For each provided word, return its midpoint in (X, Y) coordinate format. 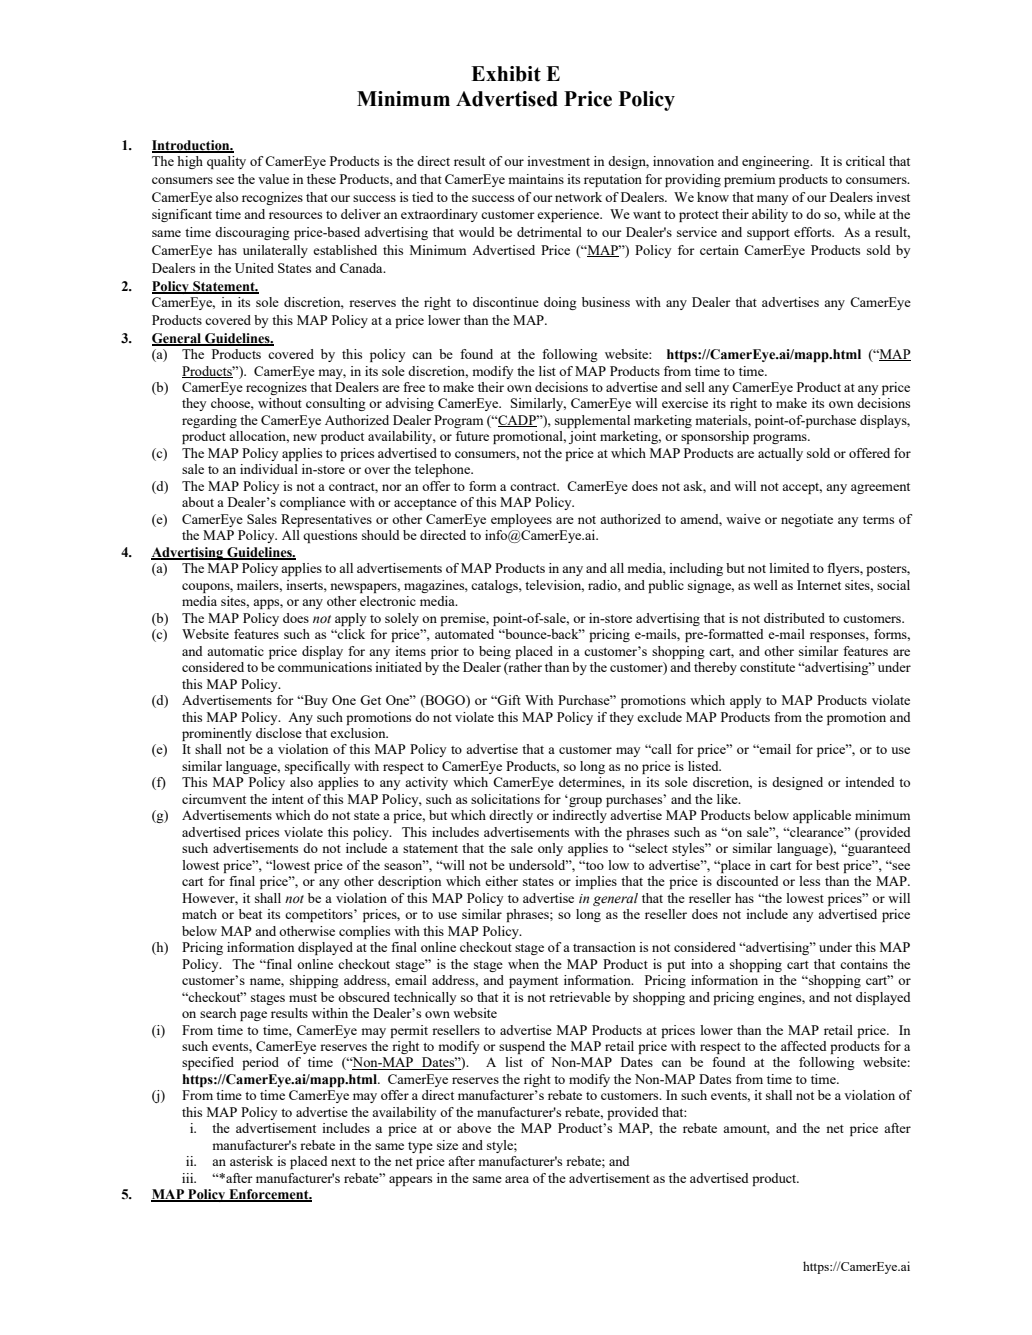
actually (780, 454)
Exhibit (506, 74)
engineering (777, 162)
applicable (822, 816)
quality (226, 162)
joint (582, 437)
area (517, 1179)
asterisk (251, 1161)
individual (269, 469)
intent (288, 799)
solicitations (505, 799)
